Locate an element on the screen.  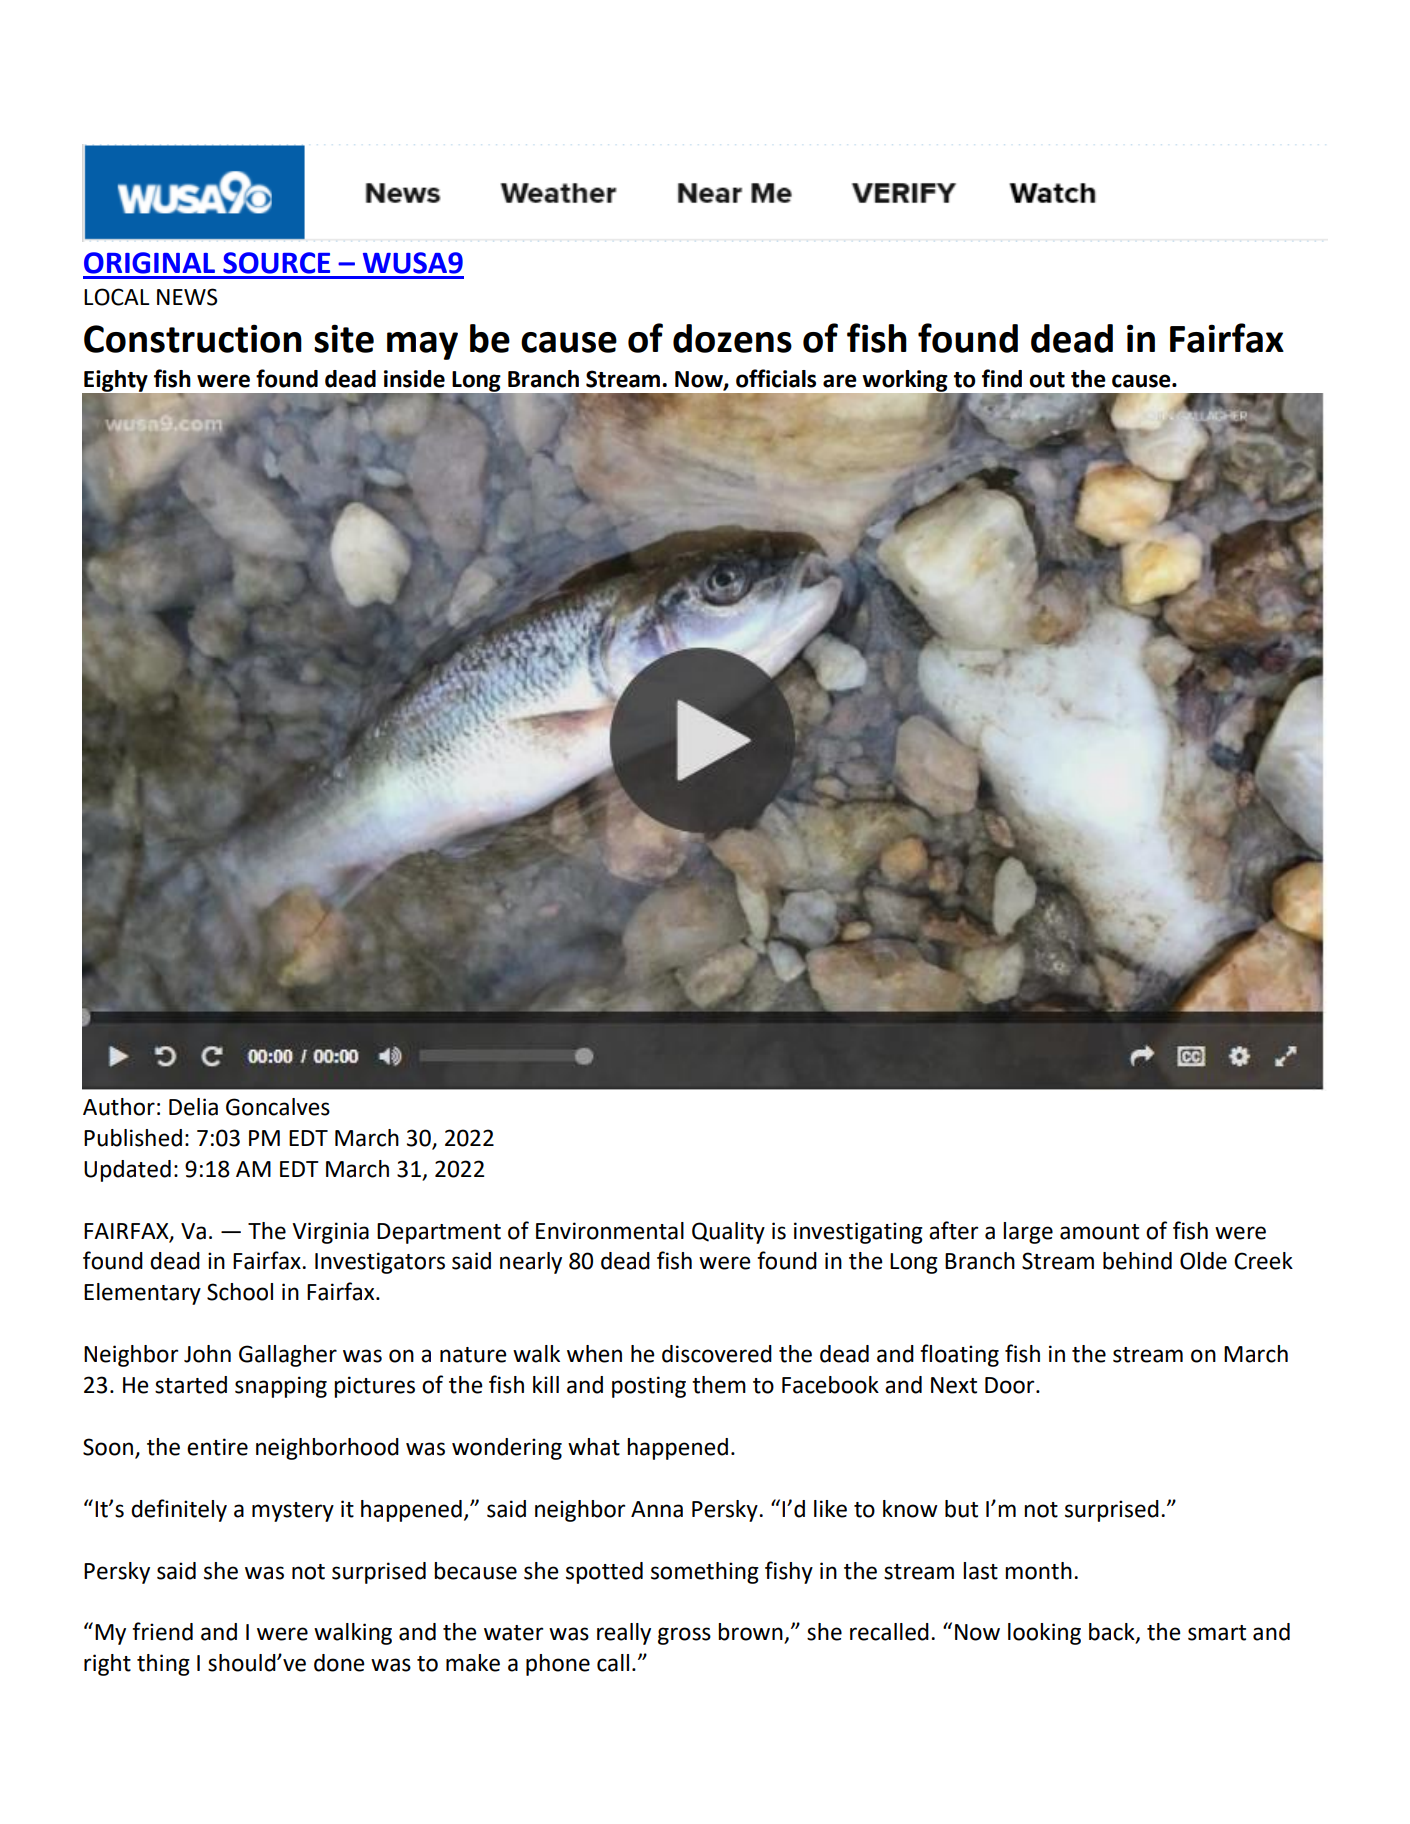
Goncalves is located at coordinates (278, 1107).
